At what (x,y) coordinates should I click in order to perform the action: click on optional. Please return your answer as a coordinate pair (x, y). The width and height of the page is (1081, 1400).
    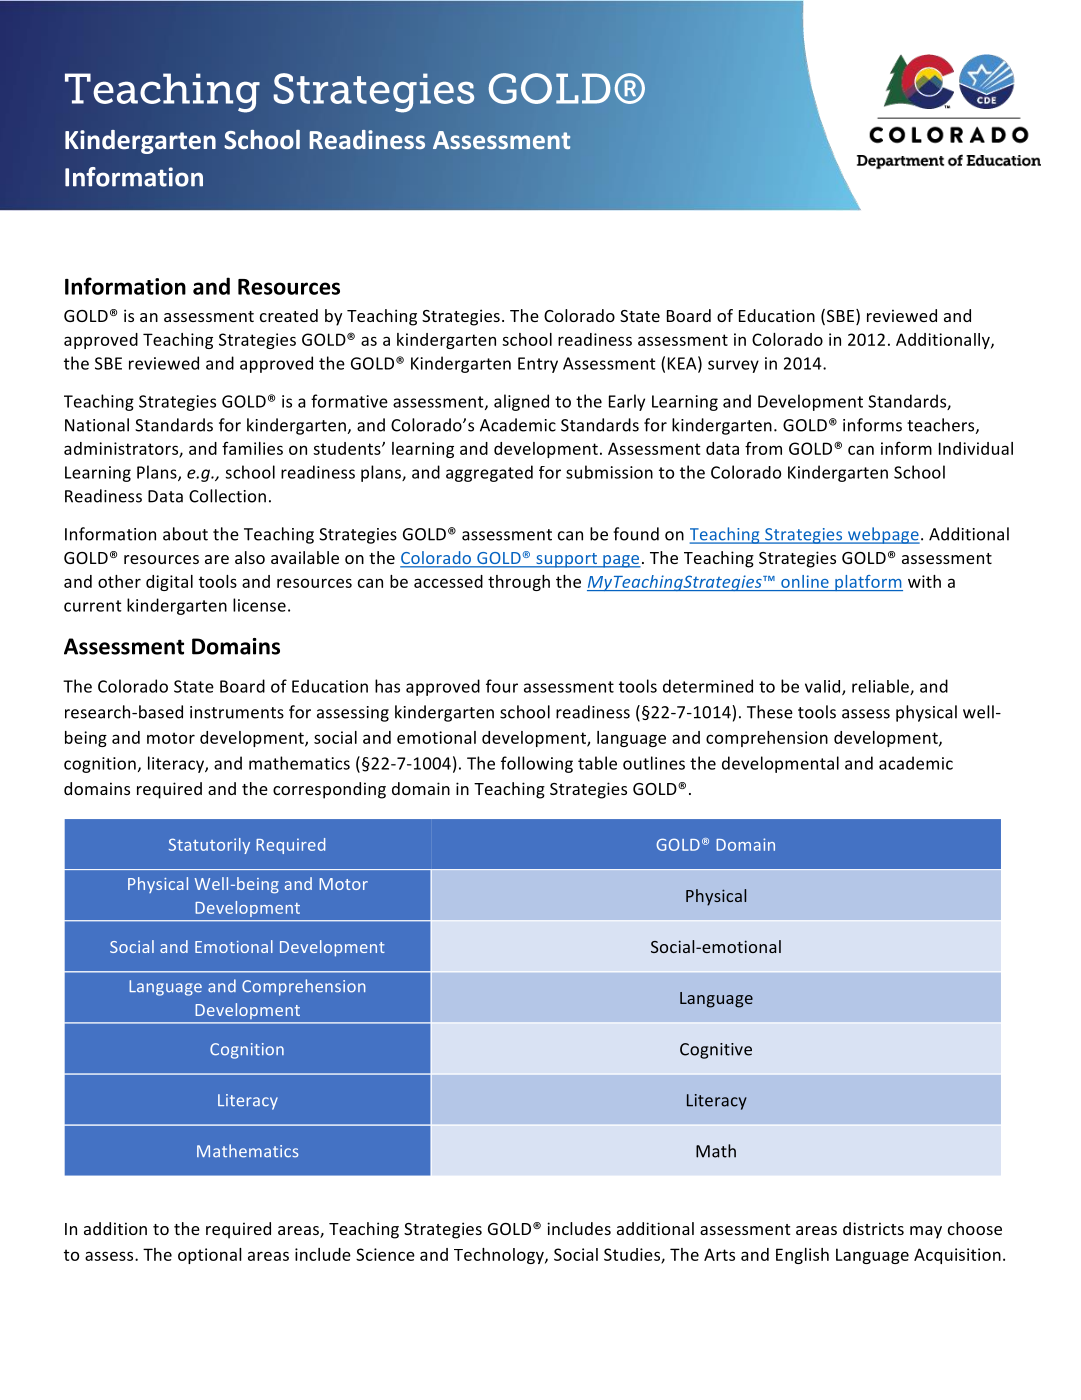
    Looking at the image, I should click on (210, 1256).
